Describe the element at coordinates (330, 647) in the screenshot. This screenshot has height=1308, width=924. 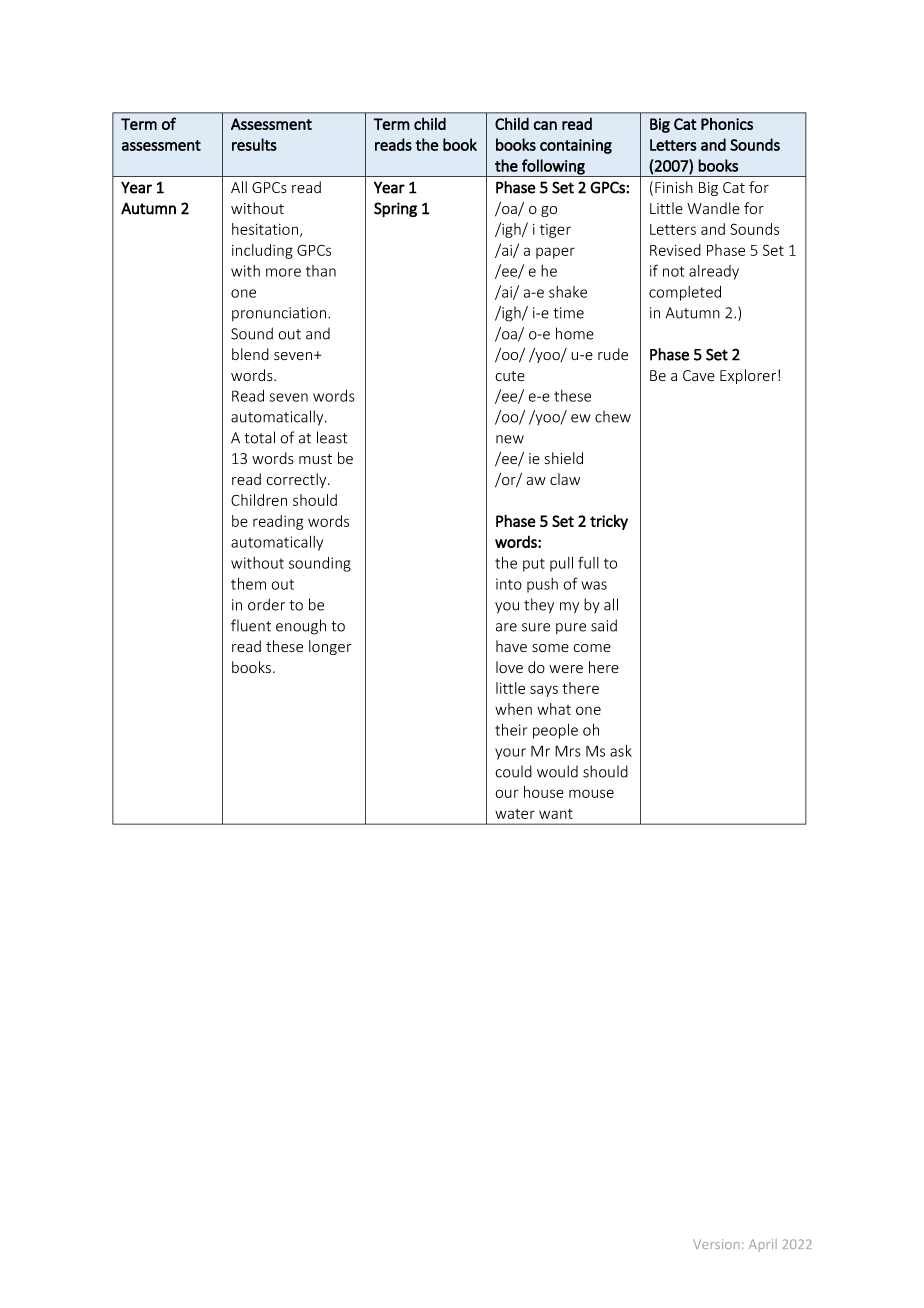
I see `longer` at that location.
